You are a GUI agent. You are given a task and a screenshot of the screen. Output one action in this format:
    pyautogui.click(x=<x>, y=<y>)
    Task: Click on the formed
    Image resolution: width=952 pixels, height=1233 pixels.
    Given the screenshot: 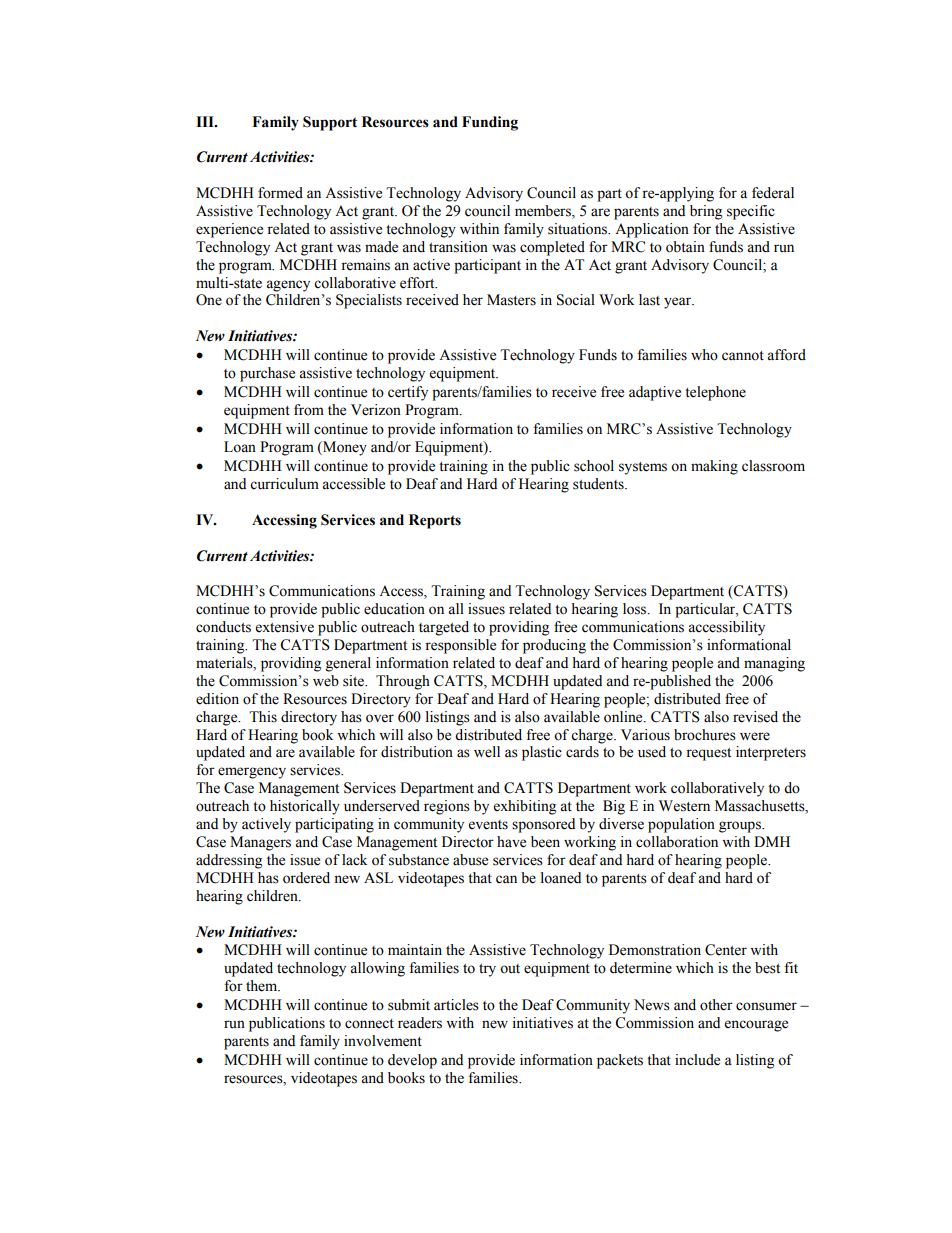 What is the action you would take?
    pyautogui.click(x=280, y=193)
